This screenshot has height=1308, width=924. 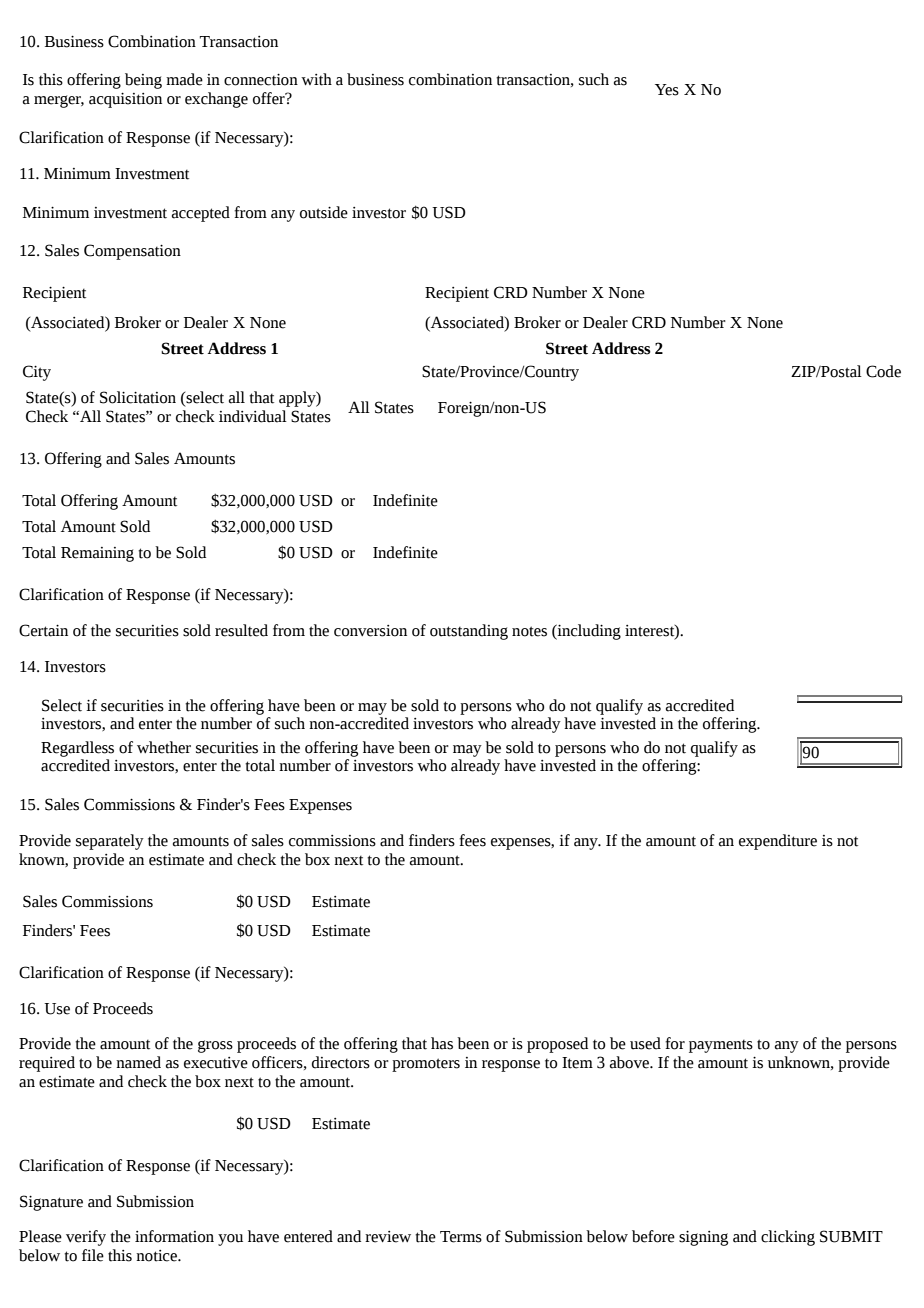 What do you see at coordinates (667, 90) in the screenshot?
I see `Yes` at bounding box center [667, 90].
